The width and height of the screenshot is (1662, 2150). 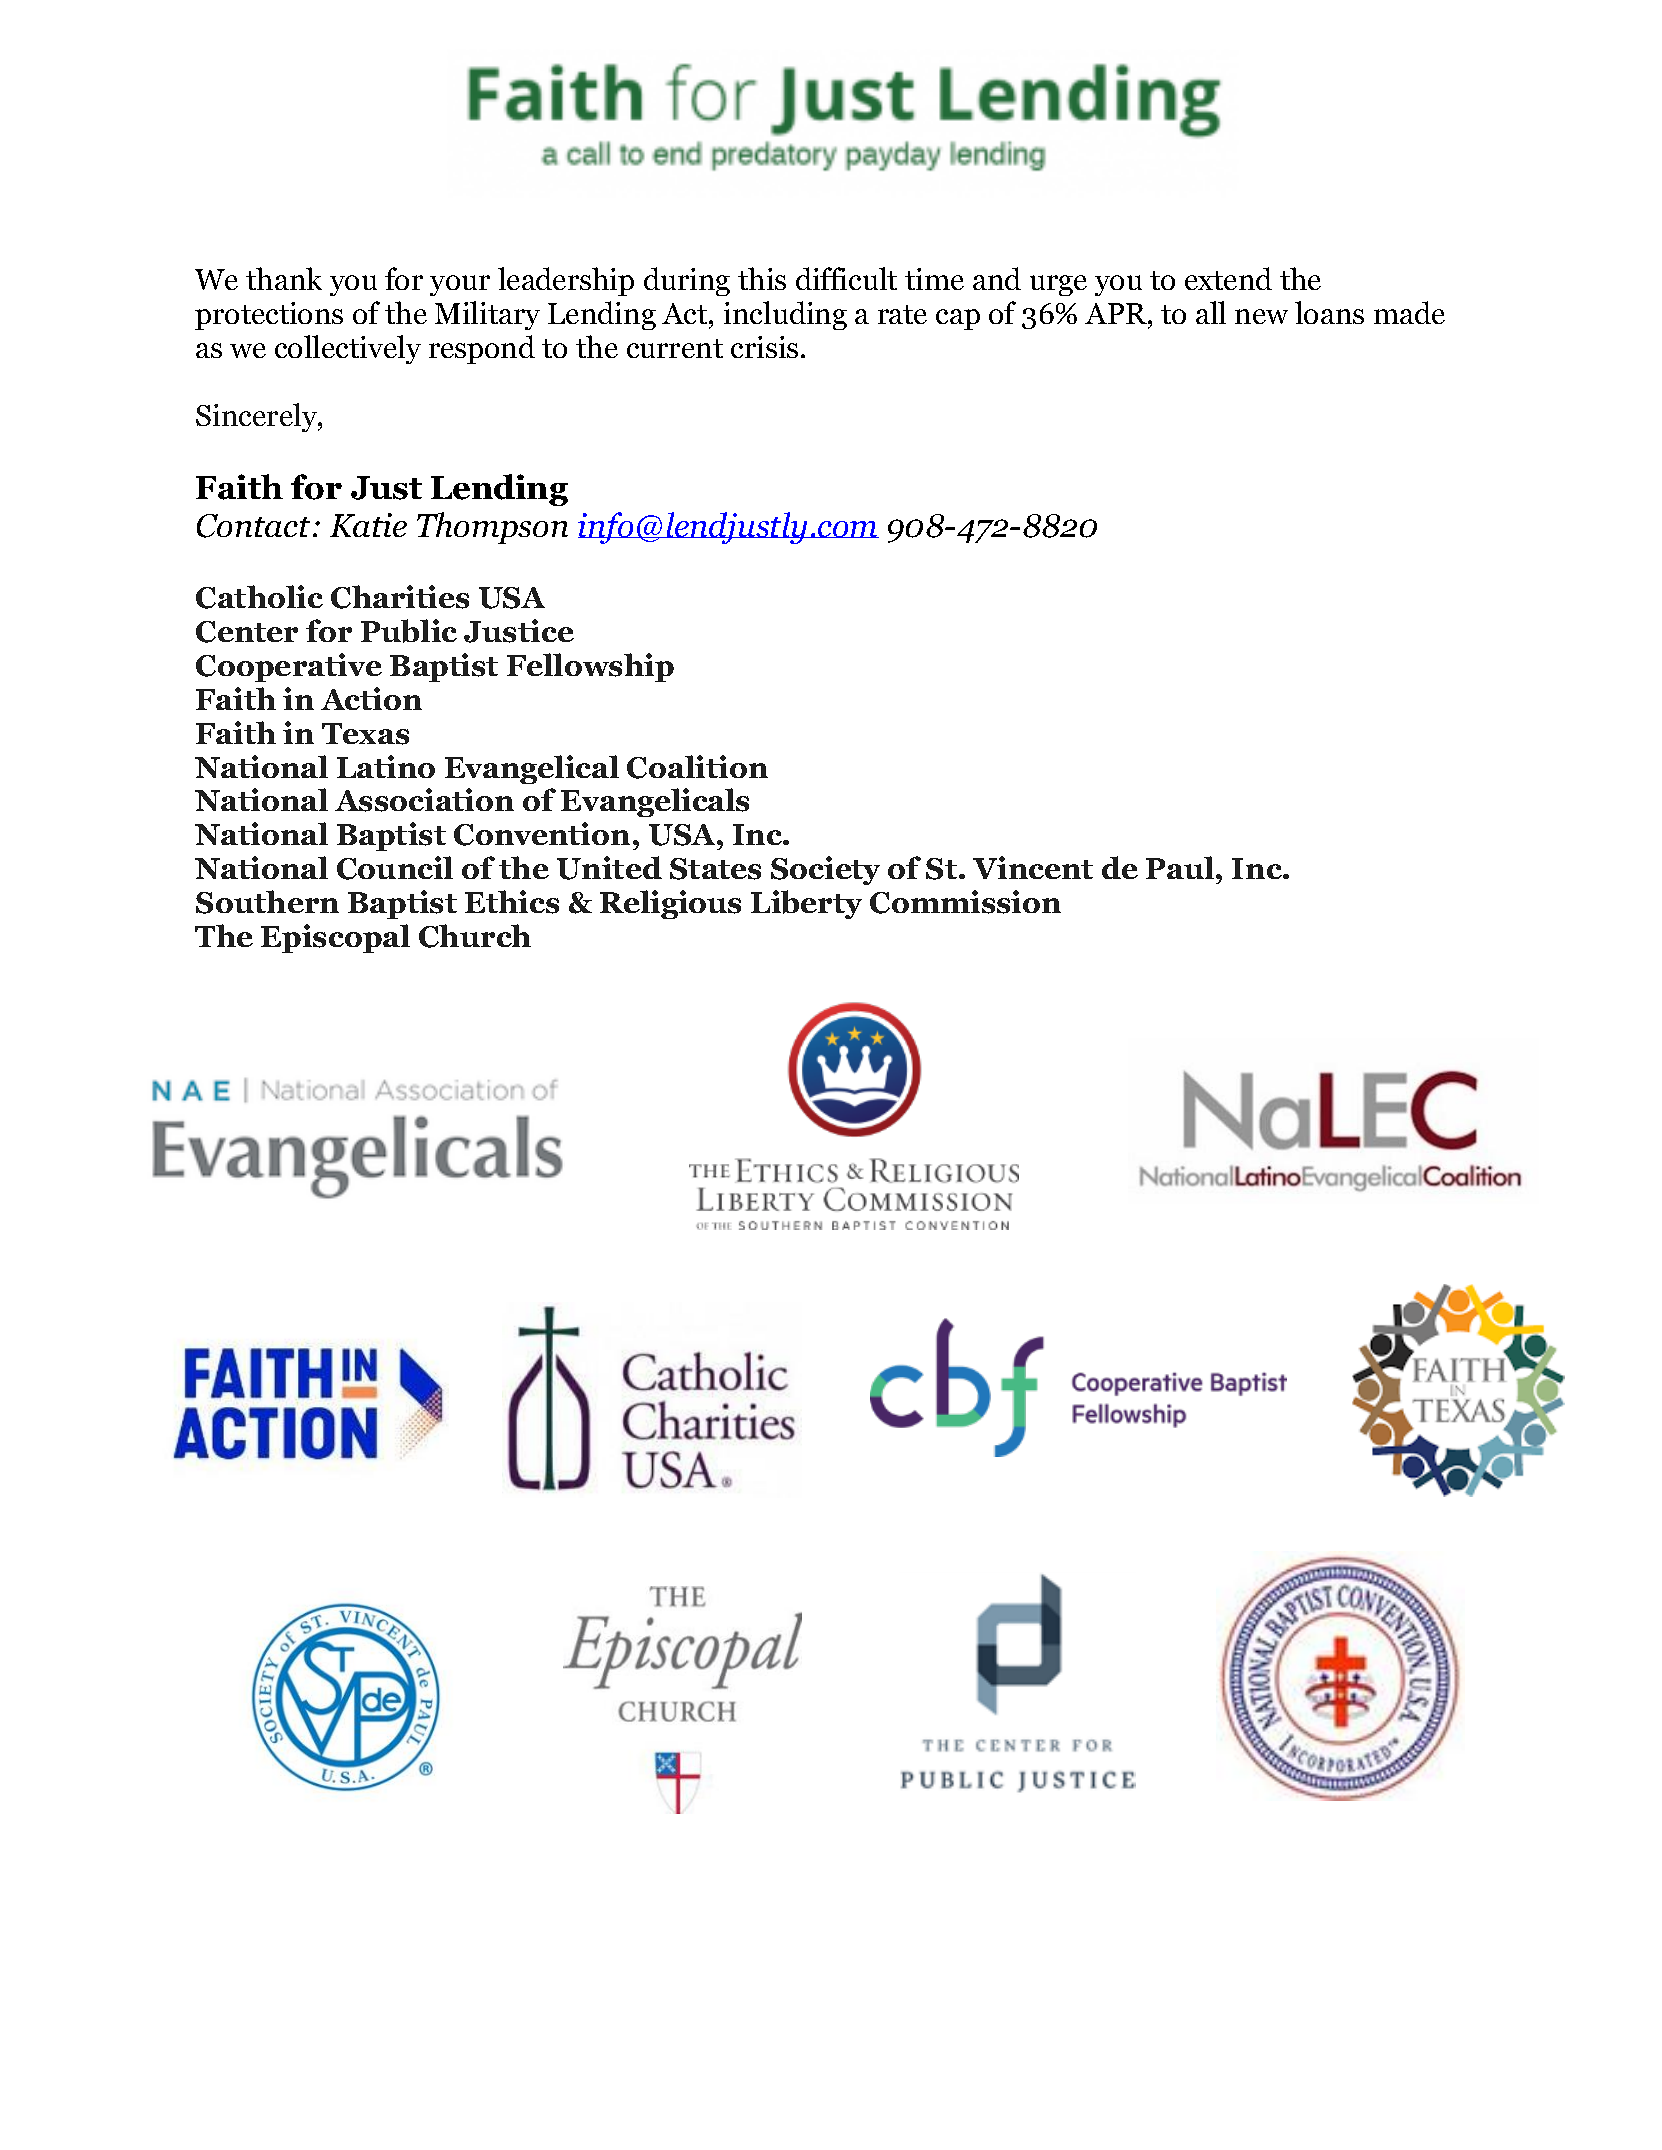 I want to click on Katie, so click(x=368, y=525).
